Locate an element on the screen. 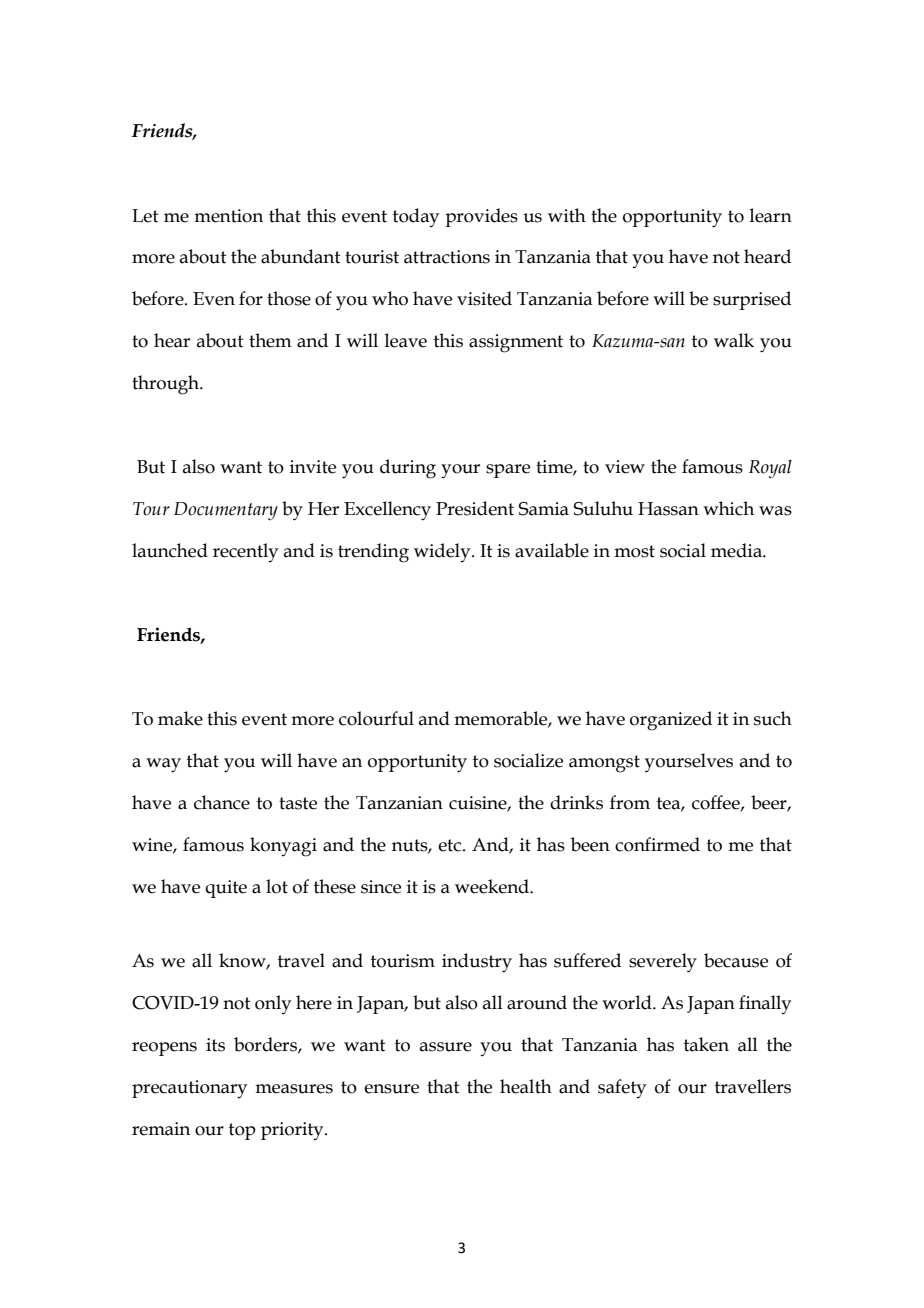  President is located at coordinates (475, 508).
